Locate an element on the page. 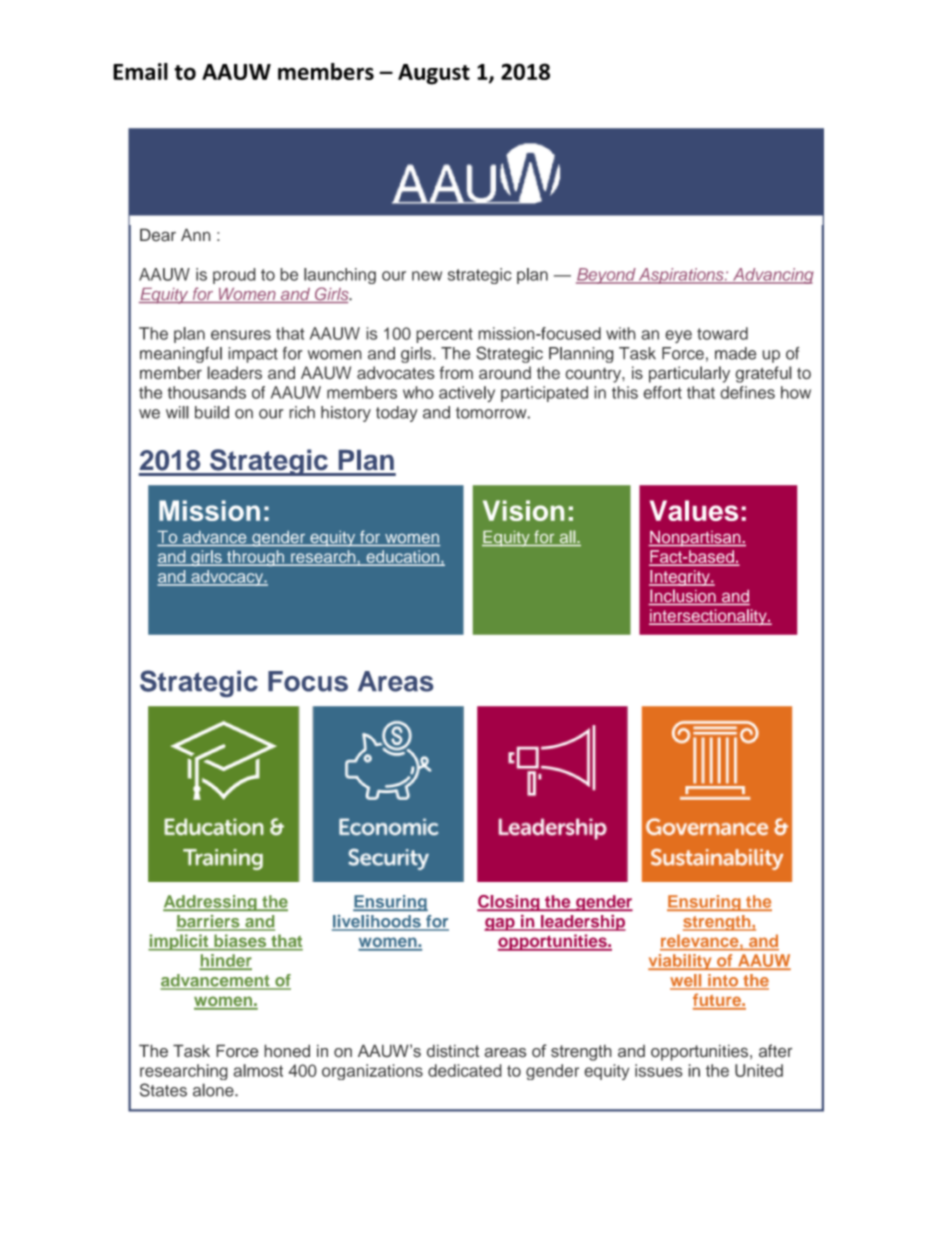 The height and width of the image is (1233, 952). alone is located at coordinates (214, 1090).
